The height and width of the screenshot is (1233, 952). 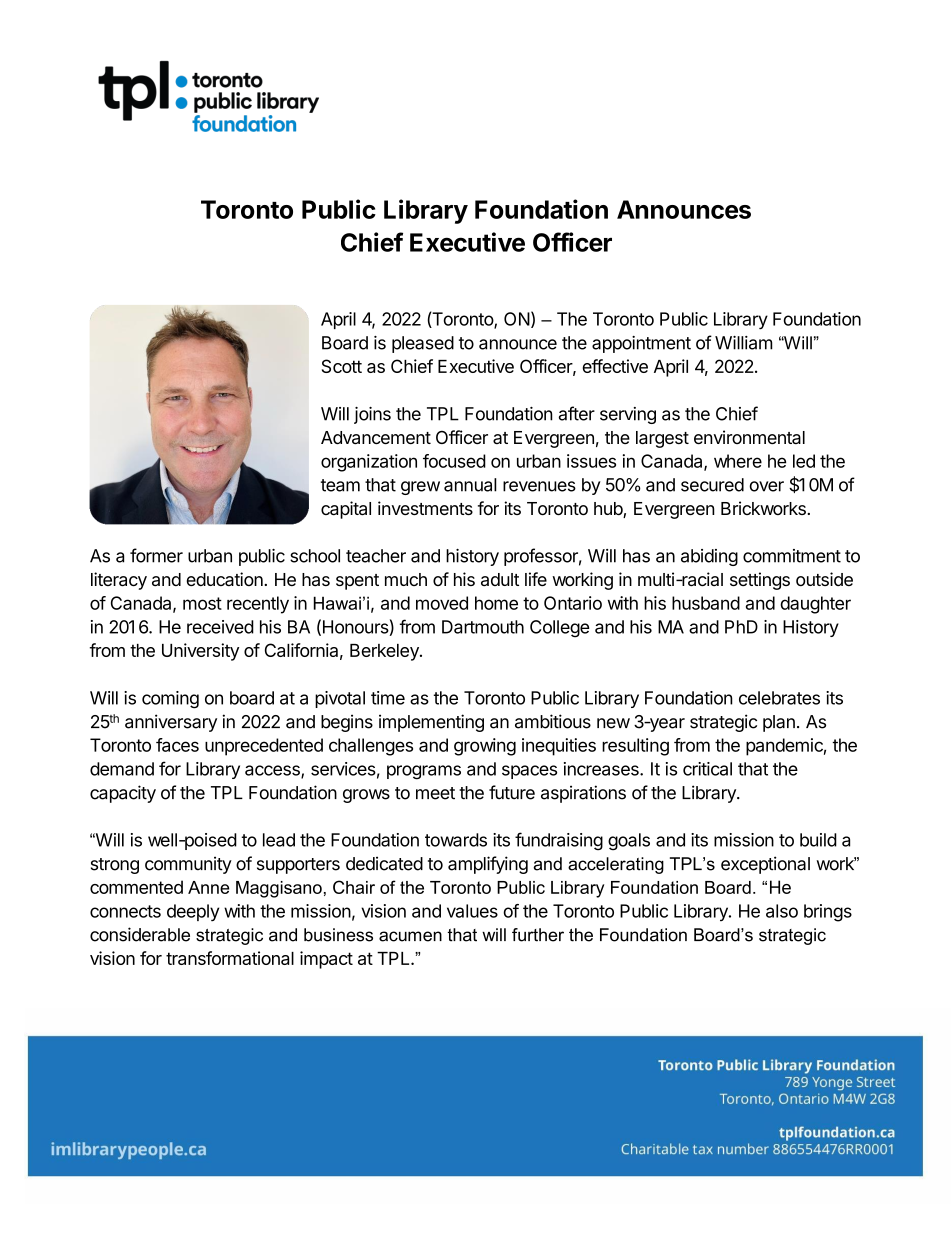 What do you see at coordinates (410, 936) in the screenshot?
I see `acumen` at bounding box center [410, 936].
